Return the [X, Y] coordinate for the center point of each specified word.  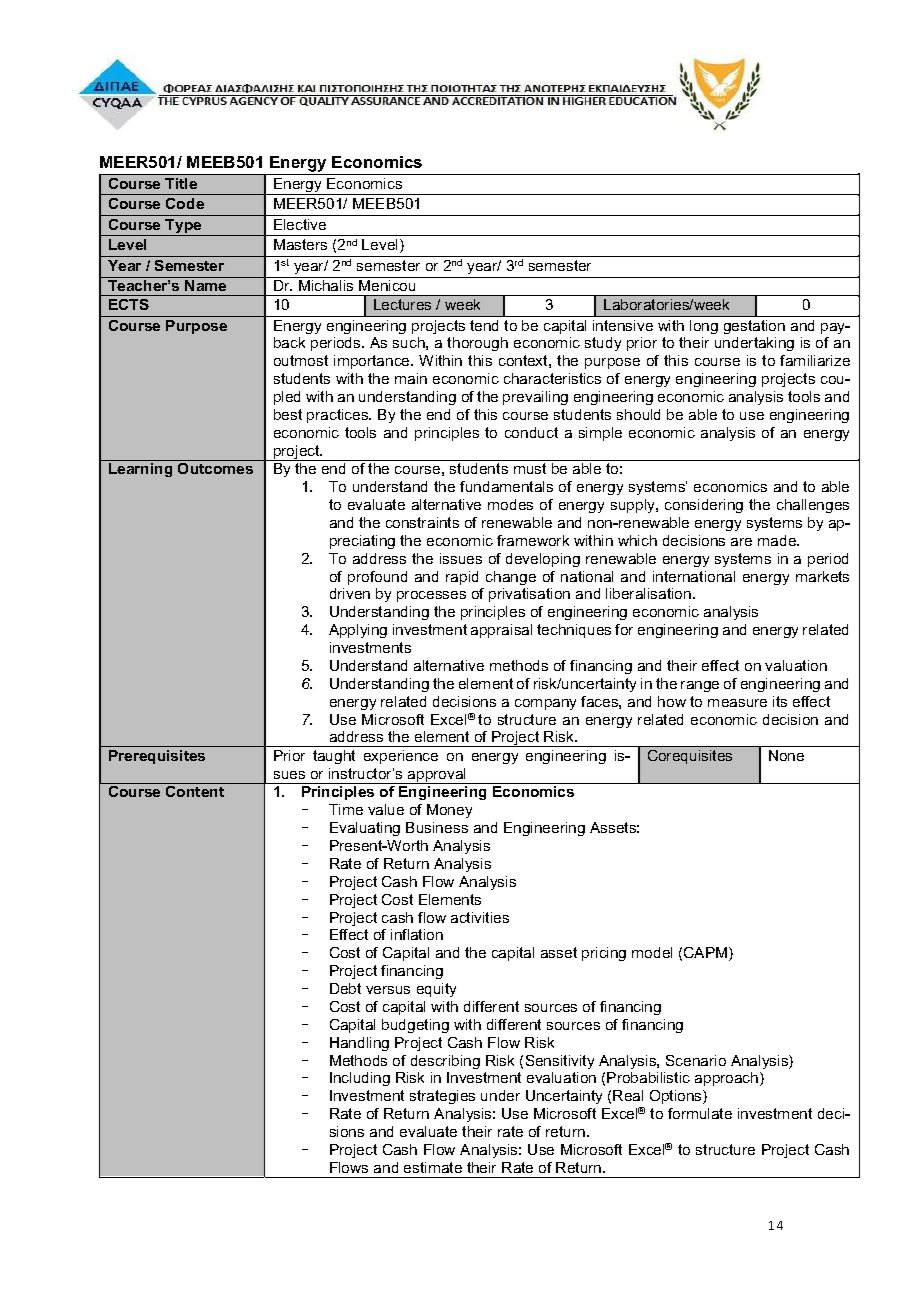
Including [360, 1079]
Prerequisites [157, 757]
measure [737, 703]
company [545, 704]
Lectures [402, 304]
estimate [433, 1167]
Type [184, 227]
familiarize [815, 360]
